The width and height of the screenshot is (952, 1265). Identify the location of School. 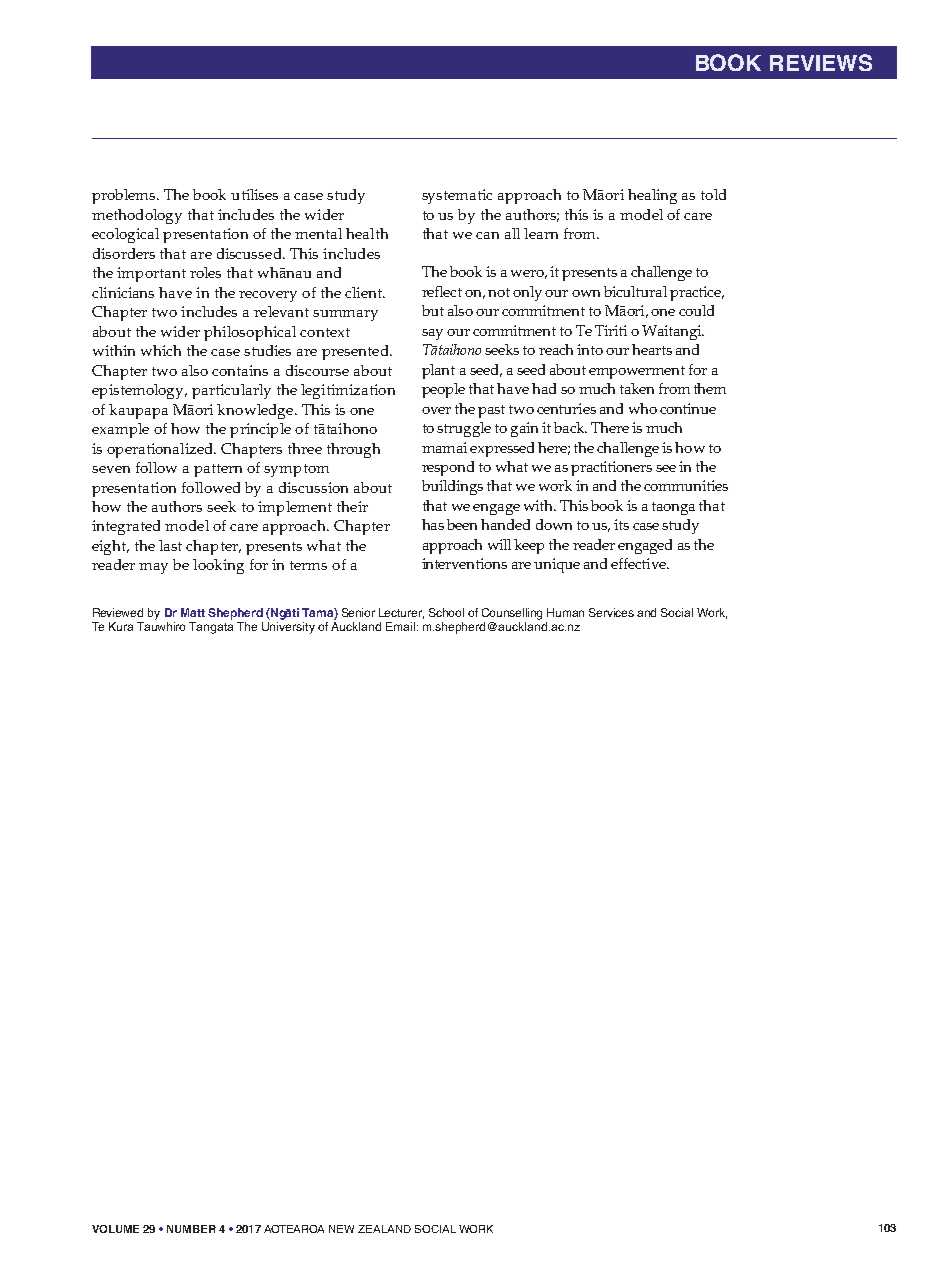
(446, 612).
